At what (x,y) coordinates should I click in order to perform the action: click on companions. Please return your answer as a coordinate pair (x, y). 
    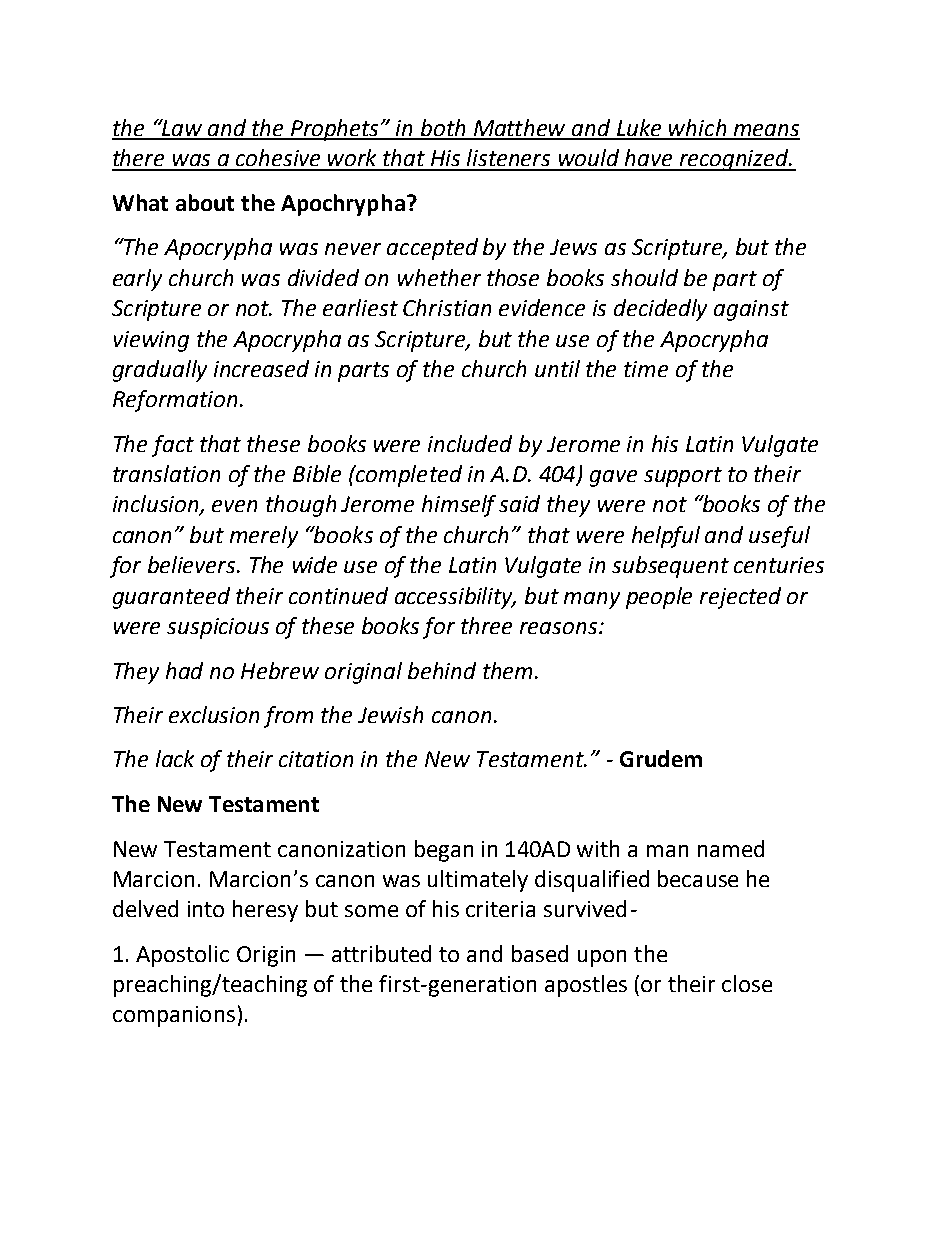
    Looking at the image, I should click on (174, 1016).
